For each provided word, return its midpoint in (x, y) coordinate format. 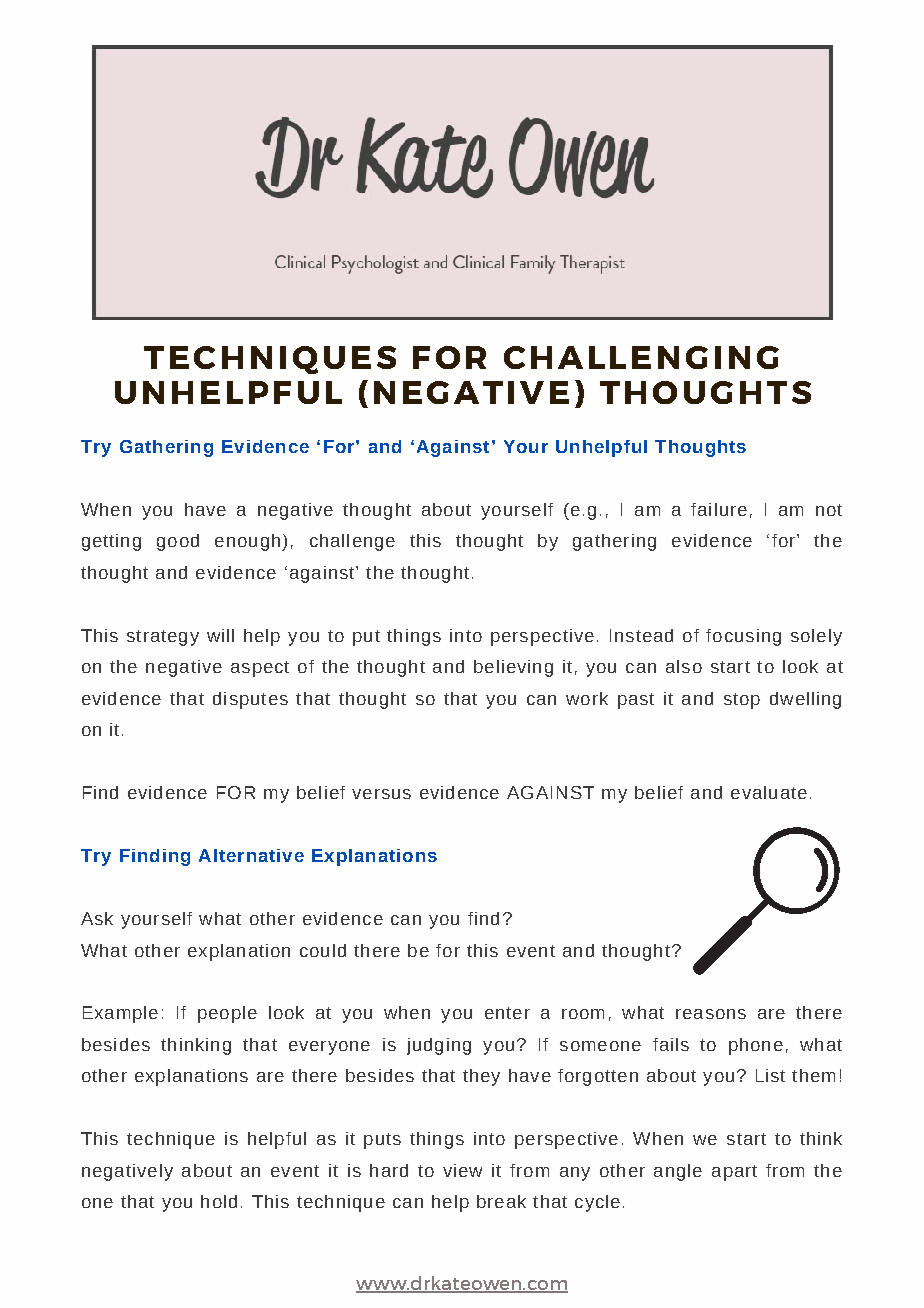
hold (219, 1201)
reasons (711, 1014)
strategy (163, 638)
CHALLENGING (641, 357)
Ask (97, 918)
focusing (743, 637)
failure (719, 509)
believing (513, 668)
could (323, 950)
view (462, 1170)
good (178, 542)
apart (734, 1173)
